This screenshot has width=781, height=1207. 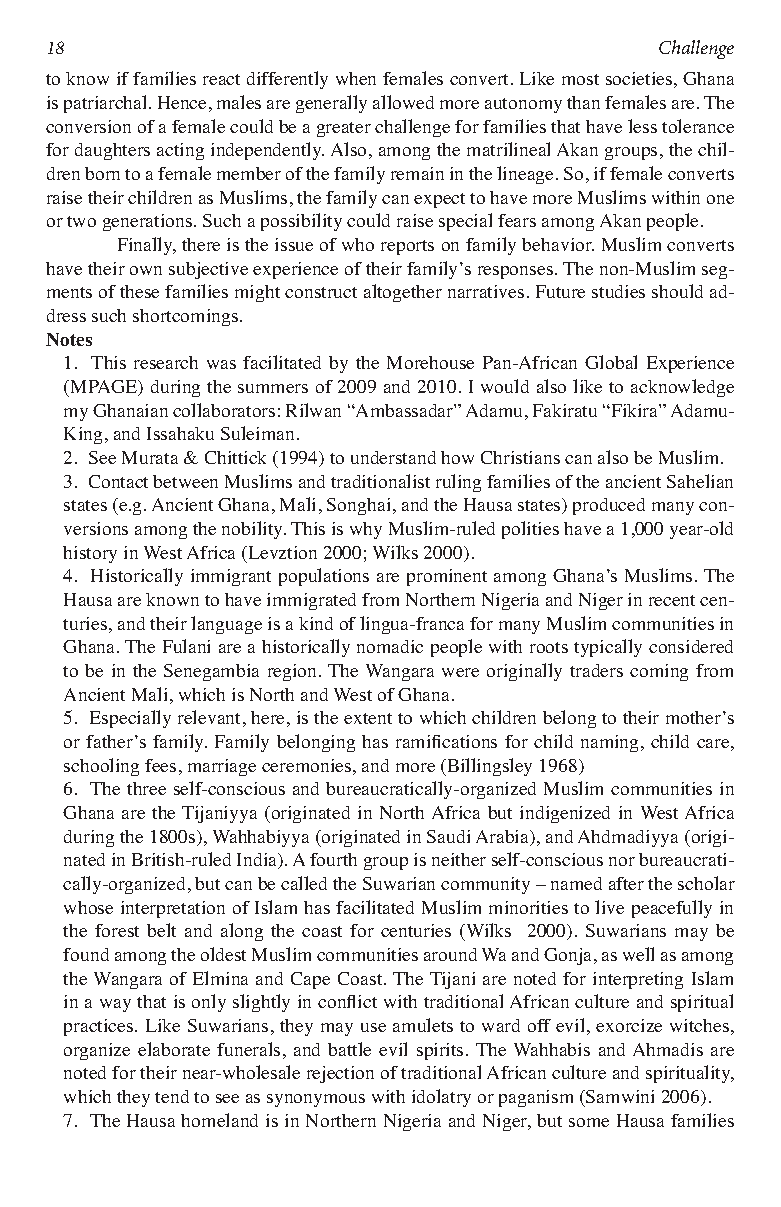 What do you see at coordinates (626, 883) in the screenshot?
I see `after` at bounding box center [626, 883].
